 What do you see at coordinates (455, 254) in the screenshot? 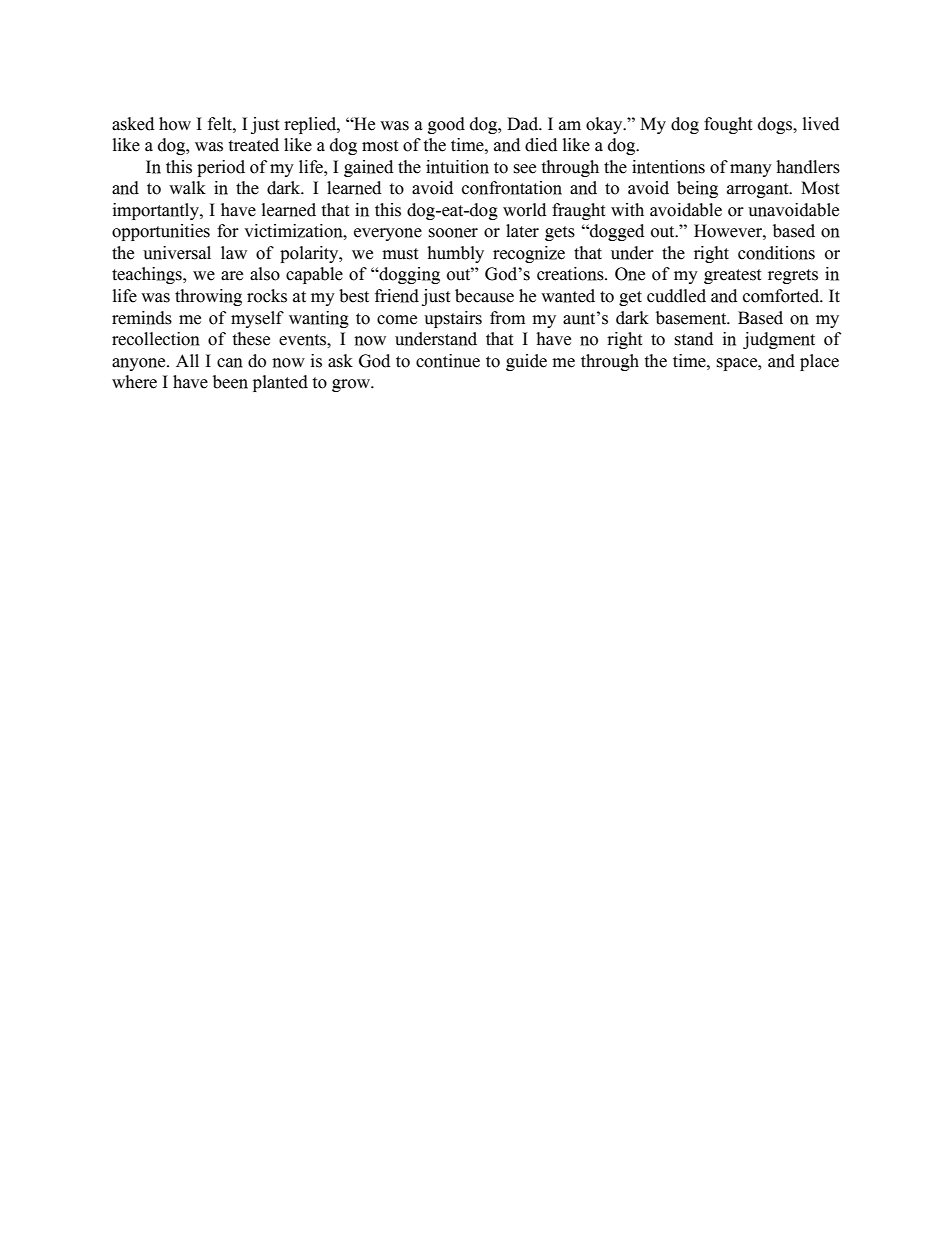
I see `humbly` at bounding box center [455, 254].
